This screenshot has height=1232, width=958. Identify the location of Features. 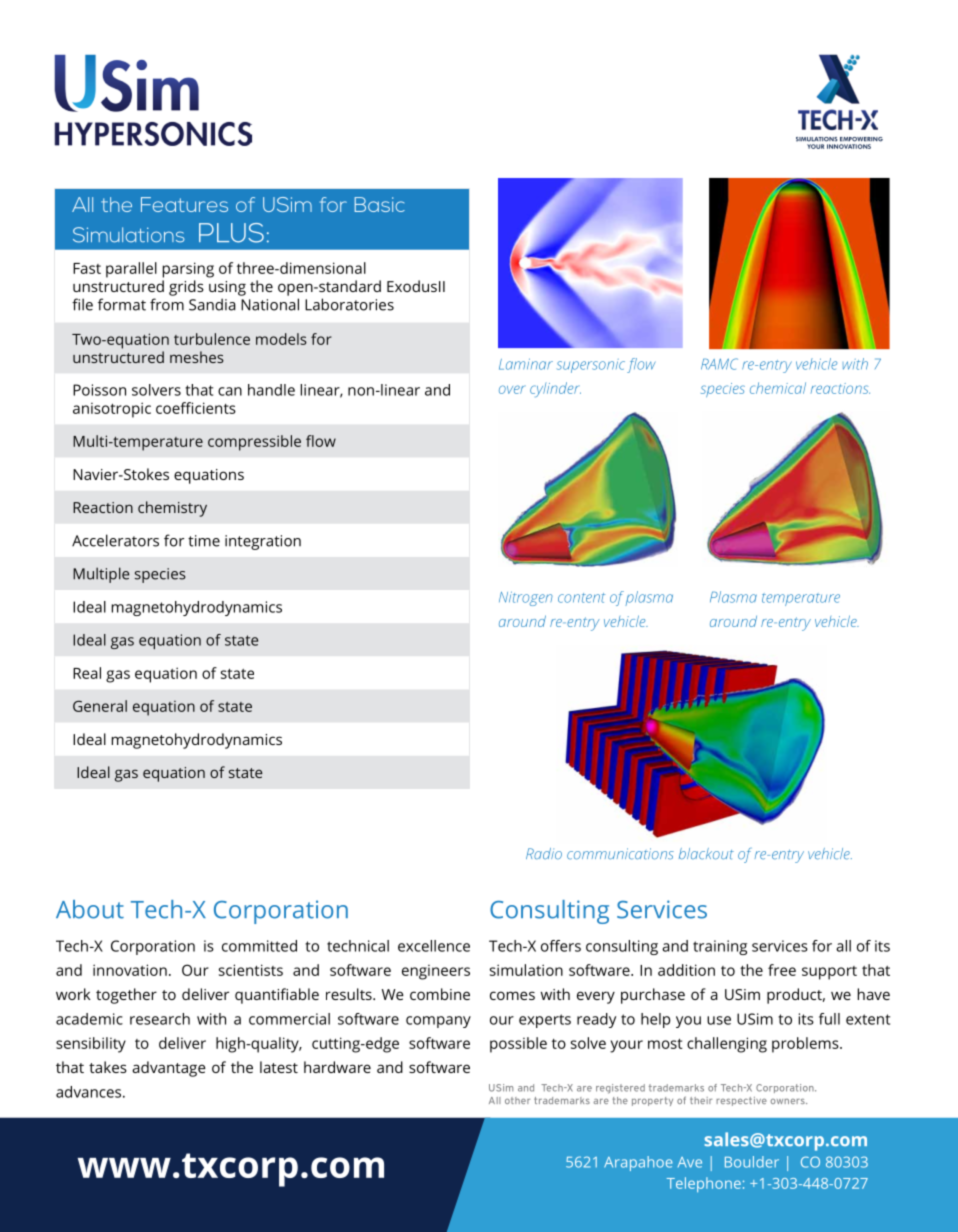
(184, 204).
